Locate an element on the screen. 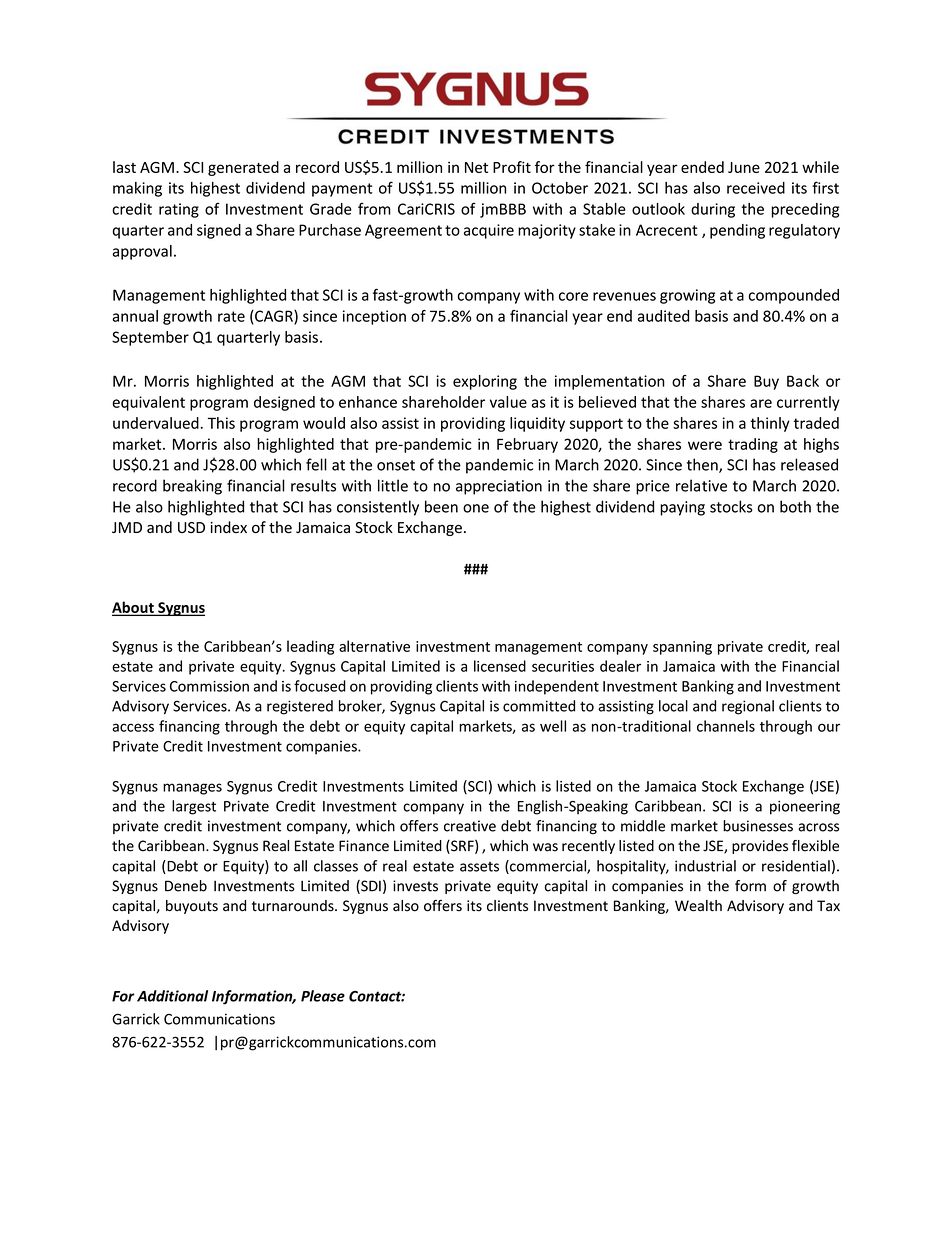 Image resolution: width=952 pixels, height=1233 pixels. This is located at coordinates (221, 423).
